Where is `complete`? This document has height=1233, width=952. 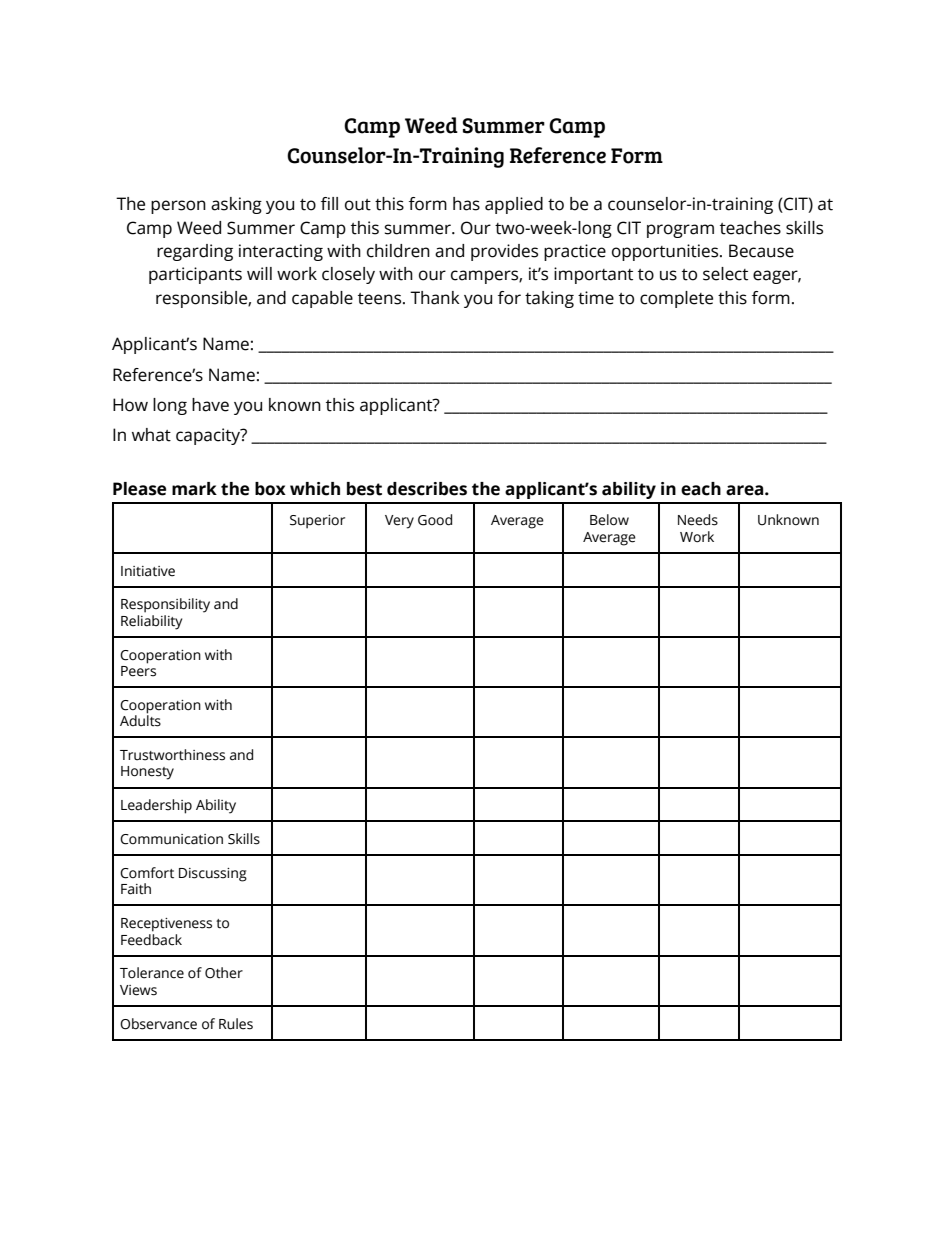
complete is located at coordinates (676, 299).
